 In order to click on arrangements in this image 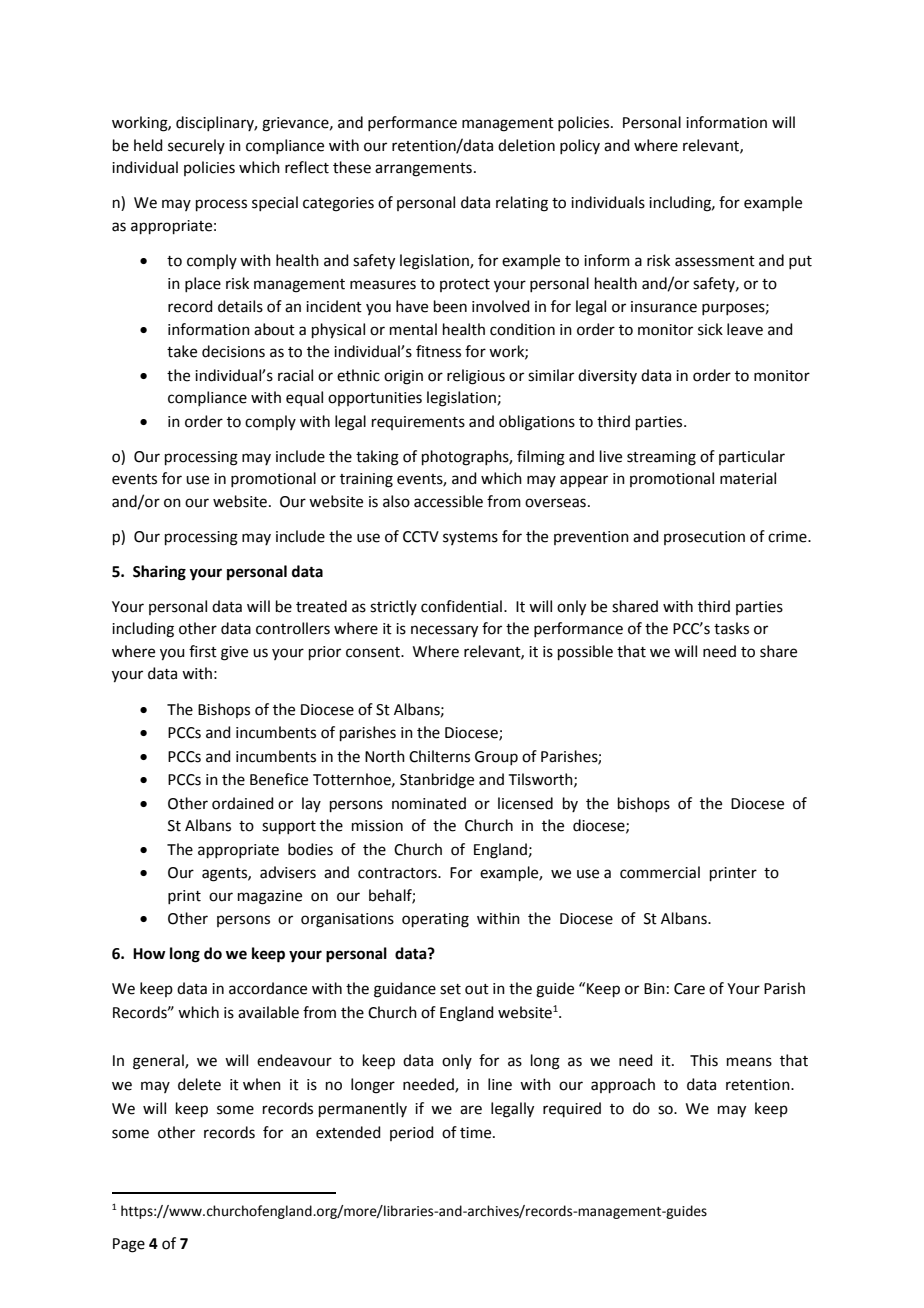, I will do `click(423, 170)`.
